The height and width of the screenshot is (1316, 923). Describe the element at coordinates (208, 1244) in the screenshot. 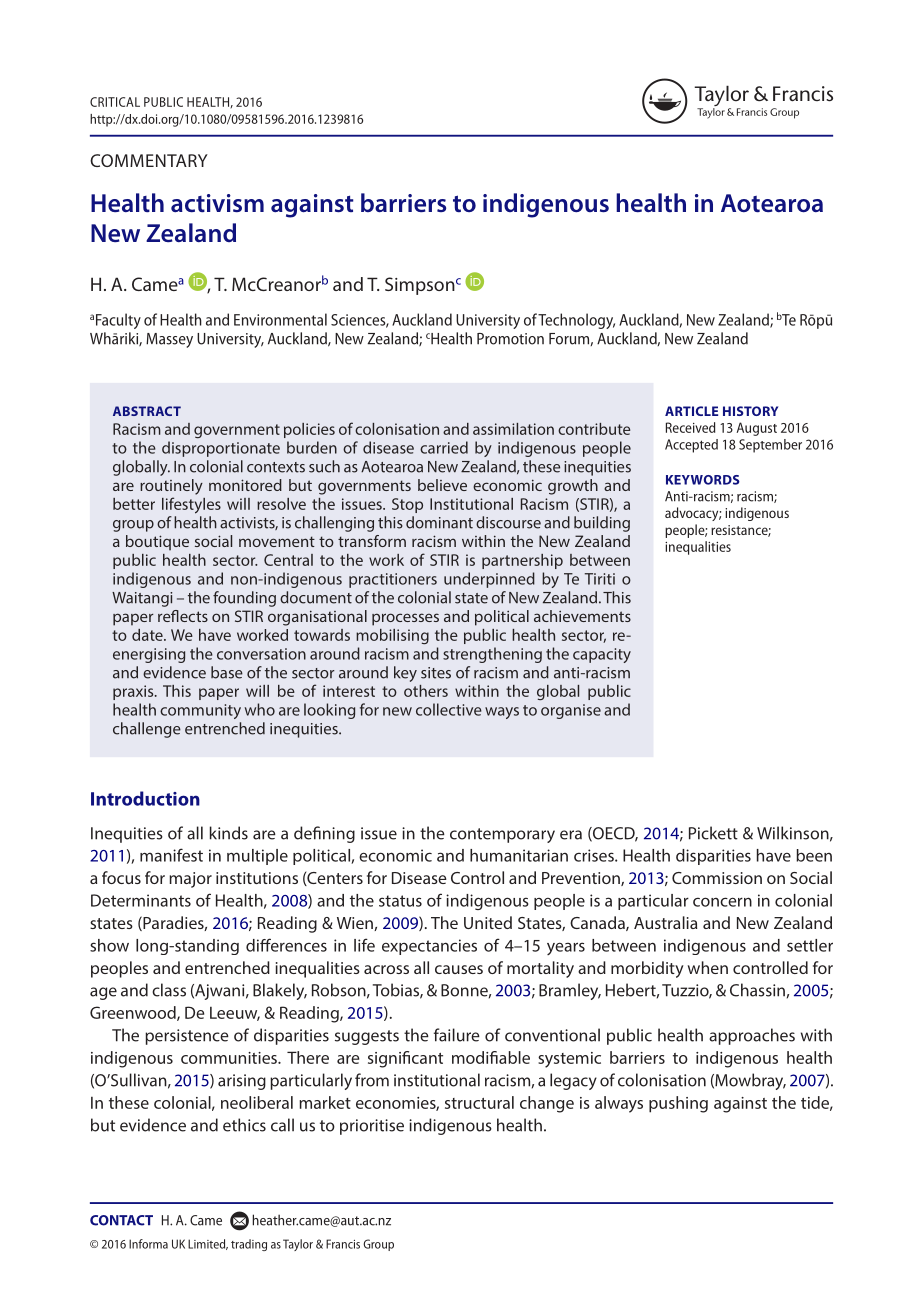

I see `Limited` at that location.
